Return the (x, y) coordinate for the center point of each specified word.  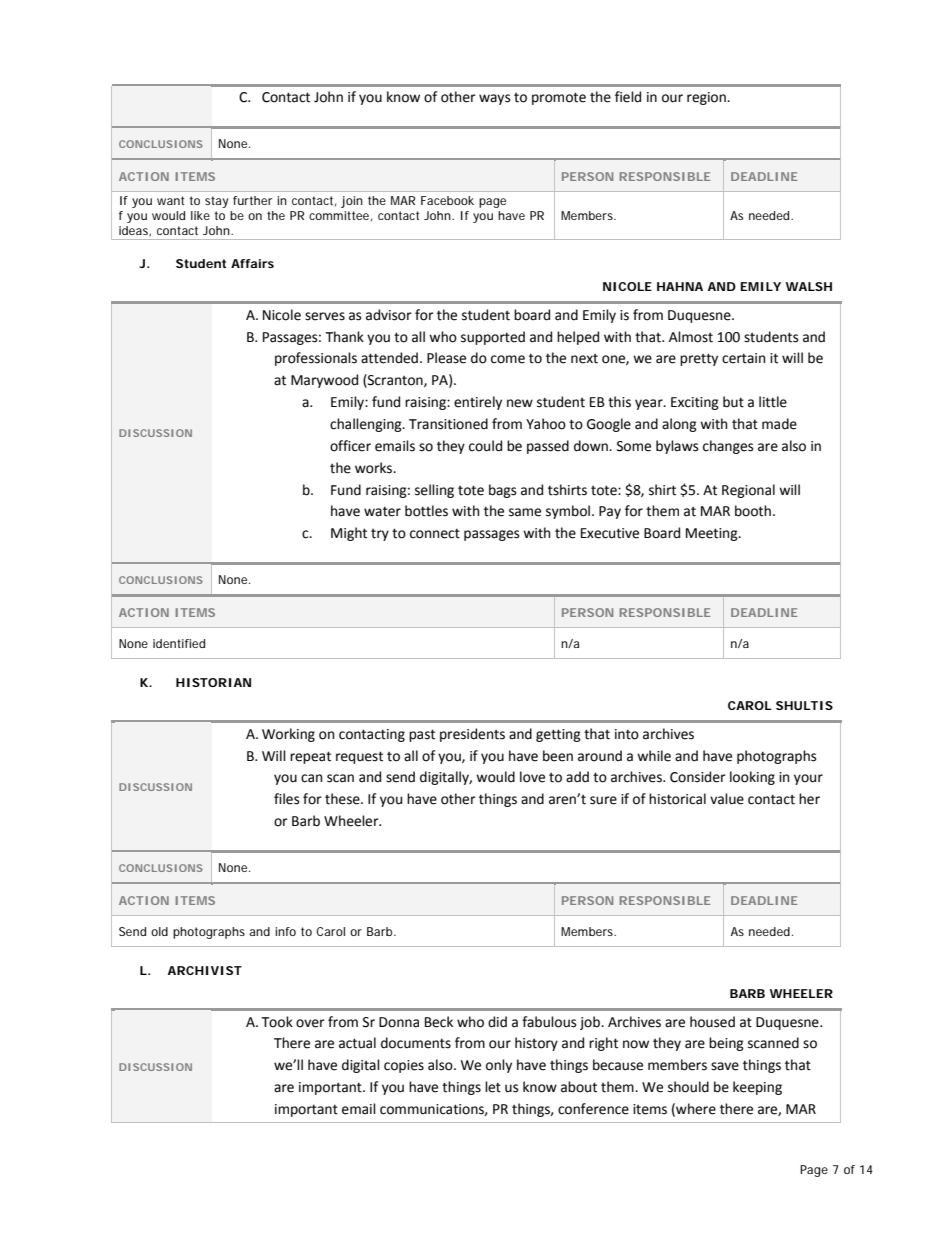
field (628, 97)
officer (350, 446)
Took (277, 1022)
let (493, 1087)
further (252, 200)
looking (752, 778)
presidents (472, 735)
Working (288, 735)
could (485, 446)
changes (728, 447)
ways (494, 99)
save (725, 1066)
